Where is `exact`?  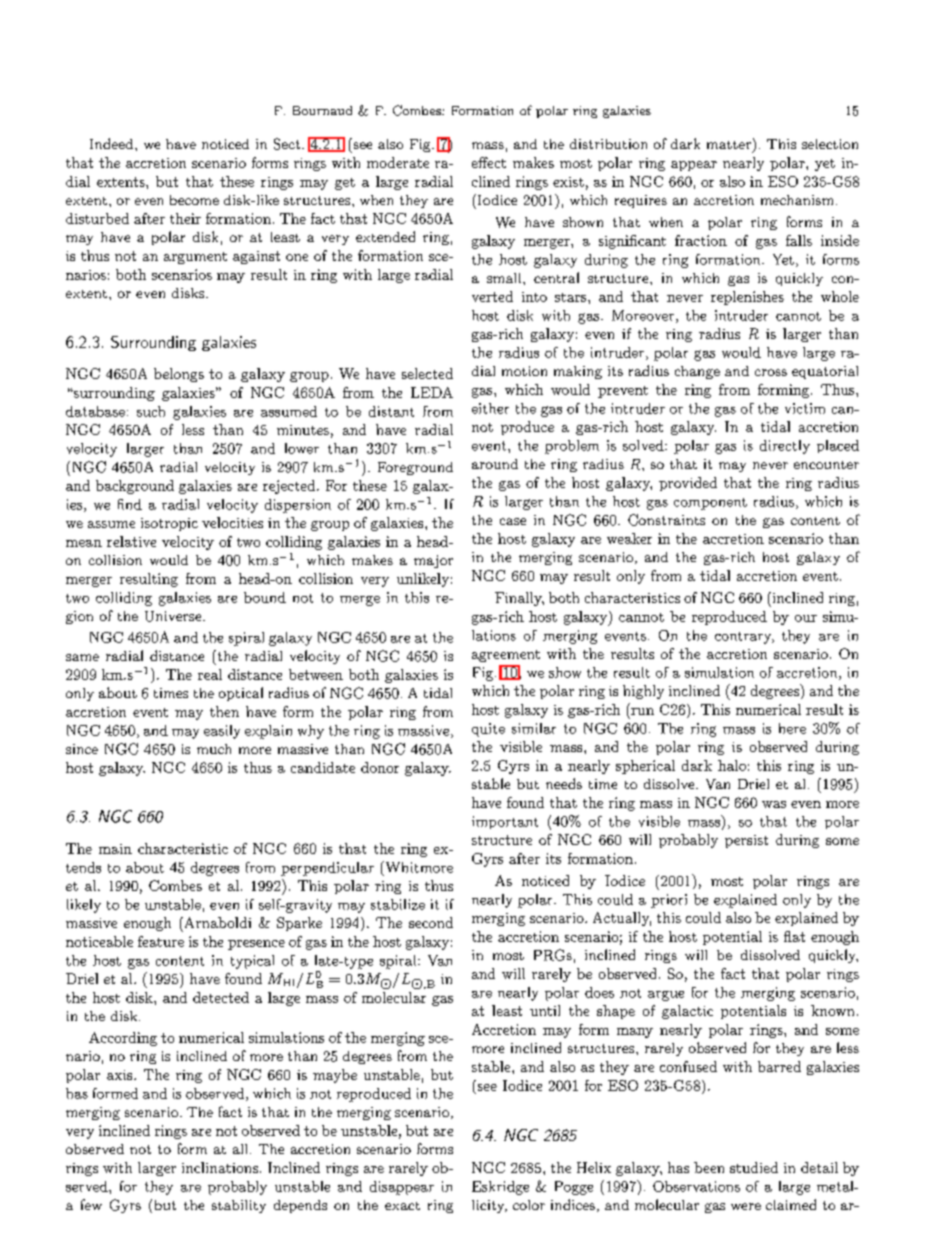 exact is located at coordinates (402, 1206).
